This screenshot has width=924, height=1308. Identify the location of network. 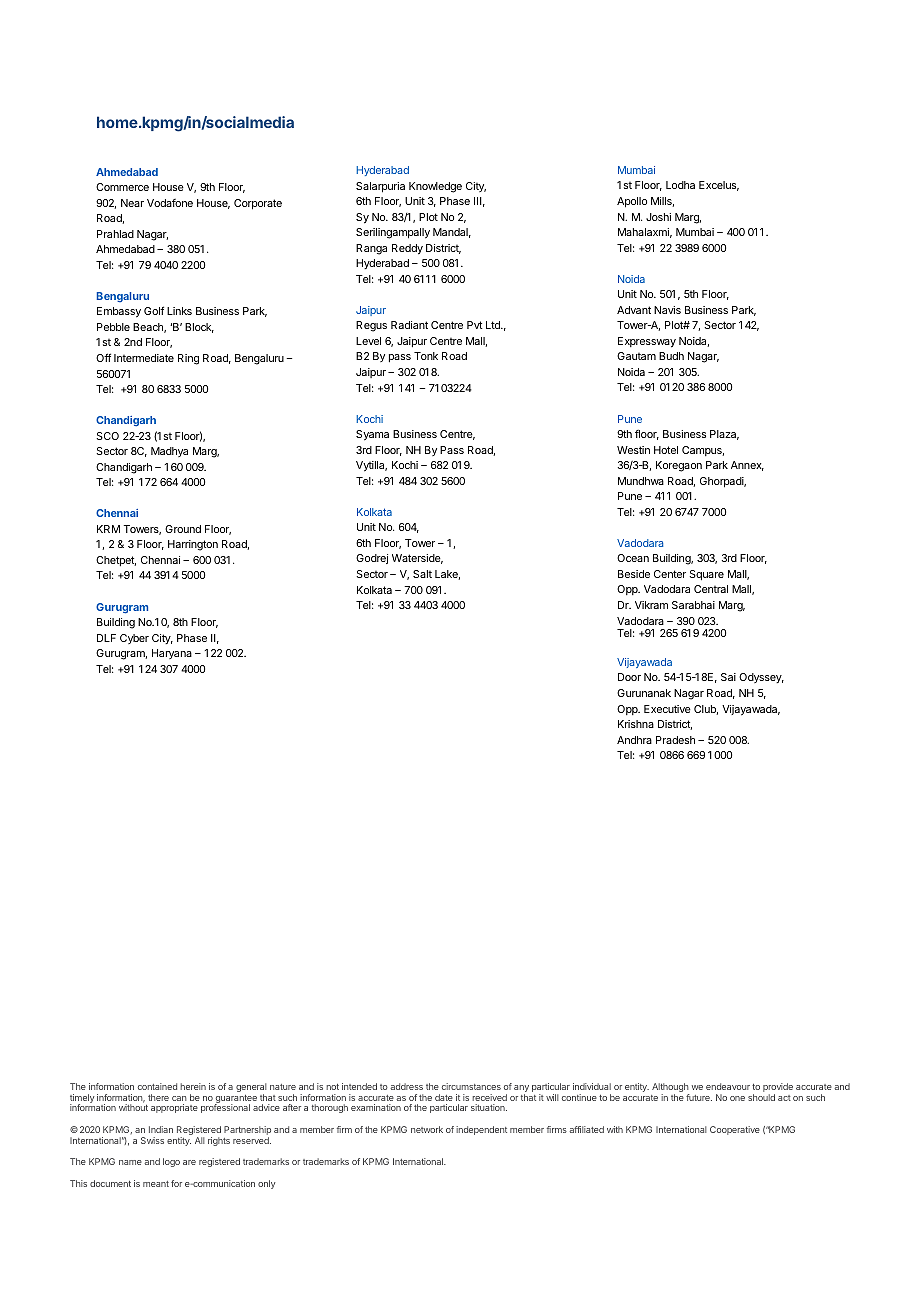
(427, 1129).
